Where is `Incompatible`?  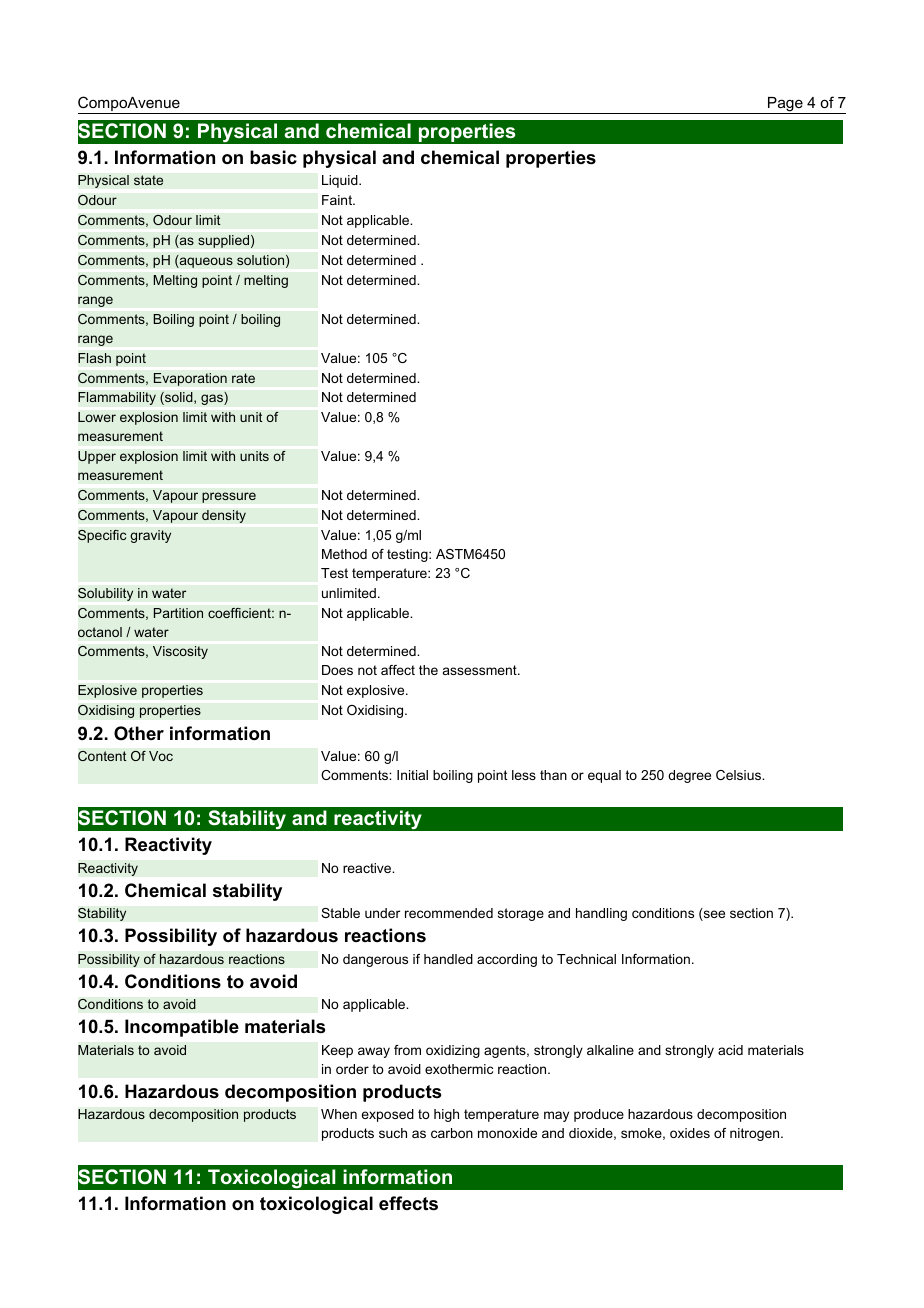
Incompatible is located at coordinates (182, 1028).
